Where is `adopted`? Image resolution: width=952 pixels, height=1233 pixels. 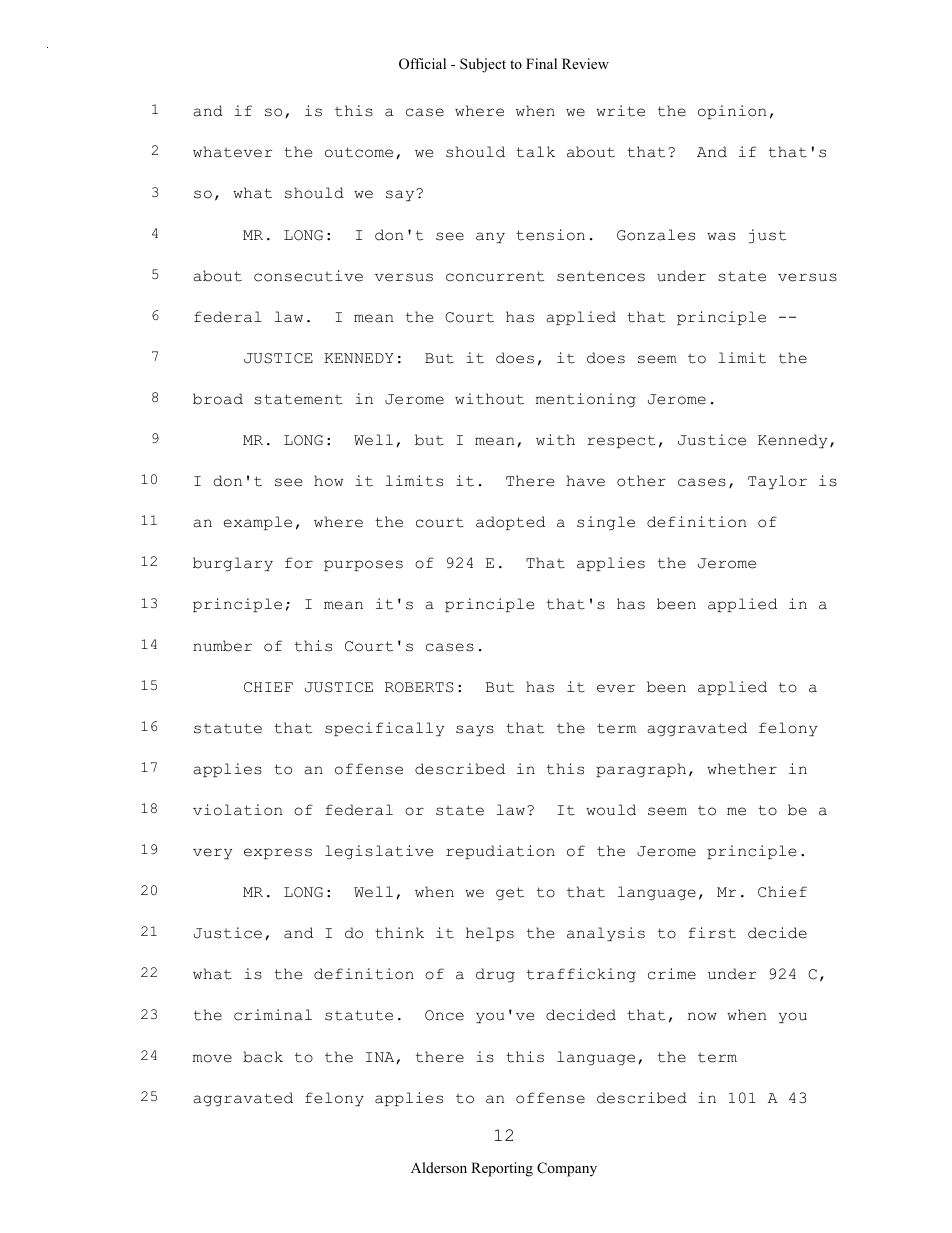 adopted is located at coordinates (510, 523).
